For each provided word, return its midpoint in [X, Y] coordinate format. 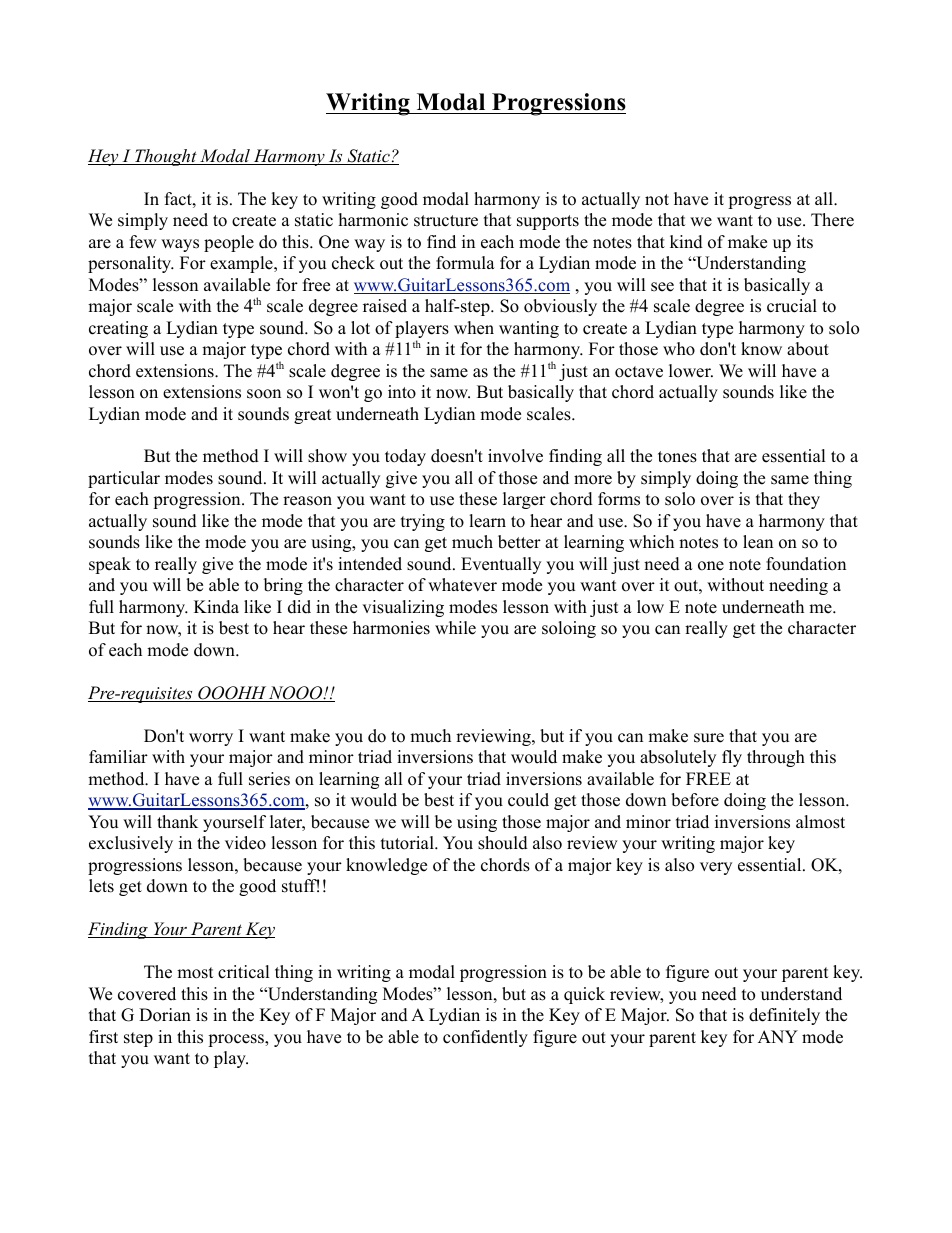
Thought [166, 157]
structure [446, 221]
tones [677, 457]
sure [709, 738]
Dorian [165, 1015]
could [528, 800]
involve [515, 456]
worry [211, 739]
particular [124, 479]
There [832, 220]
